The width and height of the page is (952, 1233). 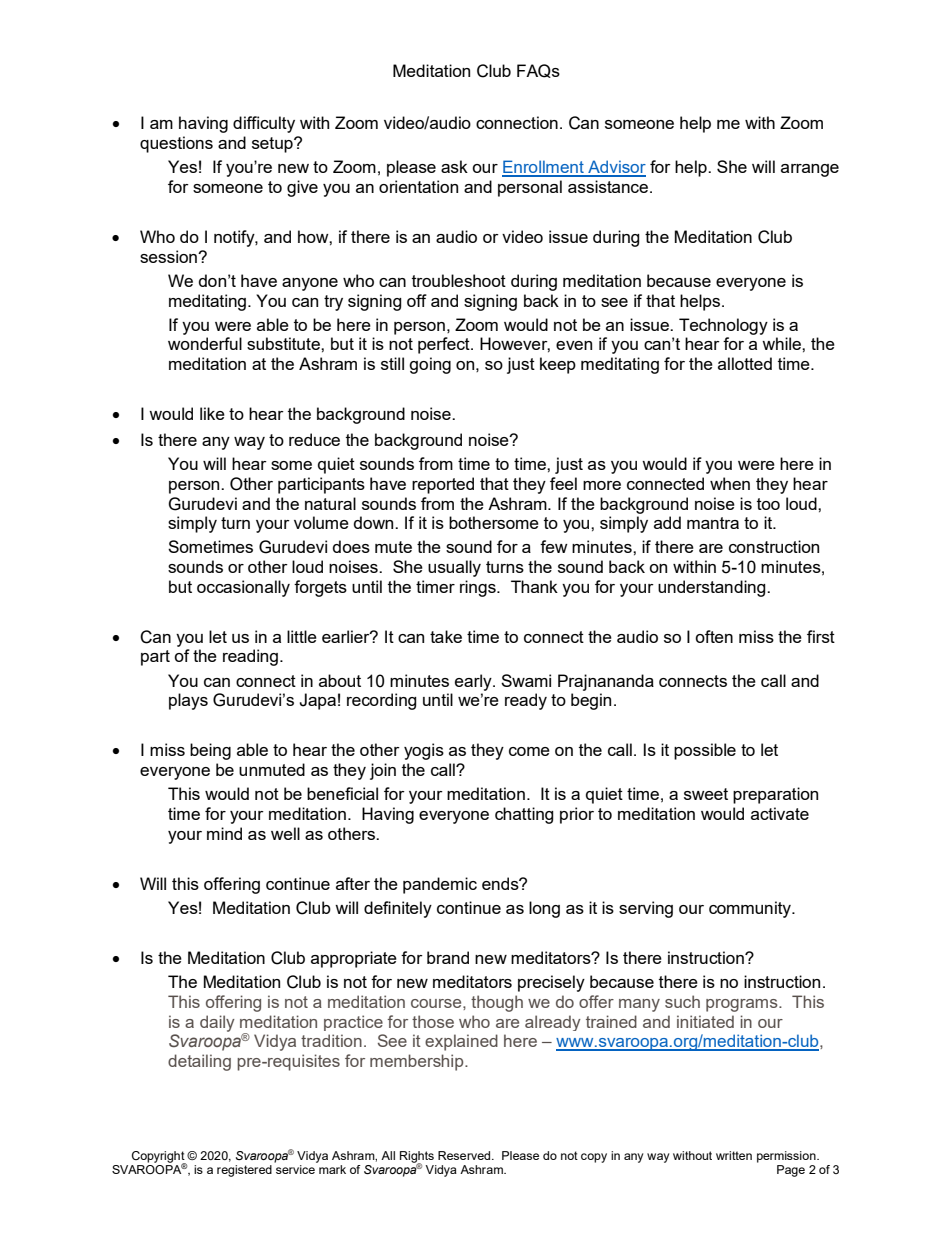 I want to click on mind, so click(x=224, y=833).
